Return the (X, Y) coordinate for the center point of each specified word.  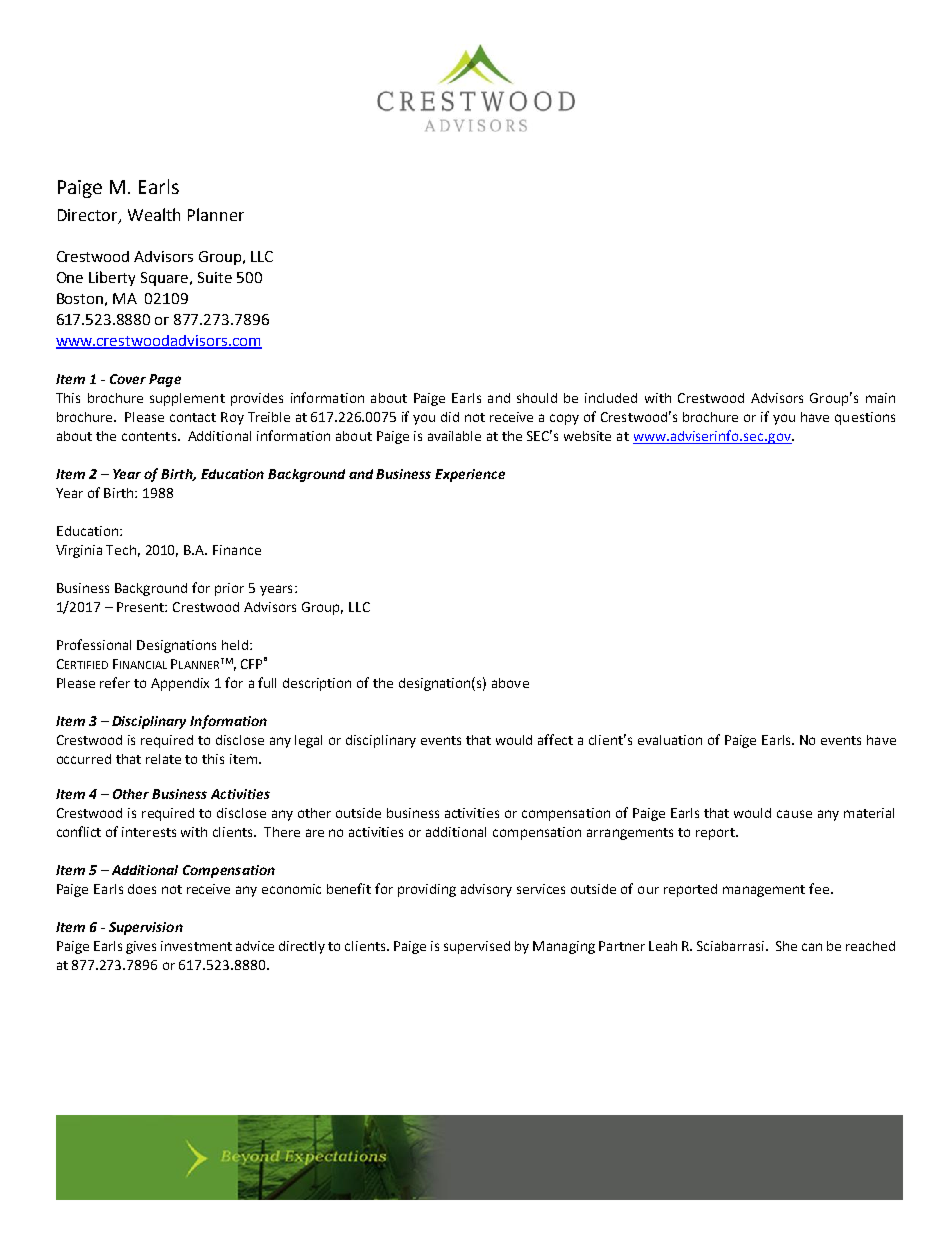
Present (141, 607)
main (880, 398)
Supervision (146, 928)
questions (865, 418)
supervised (477, 947)
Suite (215, 277)
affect (555, 739)
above (510, 683)
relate (163, 759)
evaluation (670, 740)
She (786, 946)
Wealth (154, 214)
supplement (187, 399)
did (450, 417)
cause (794, 814)
